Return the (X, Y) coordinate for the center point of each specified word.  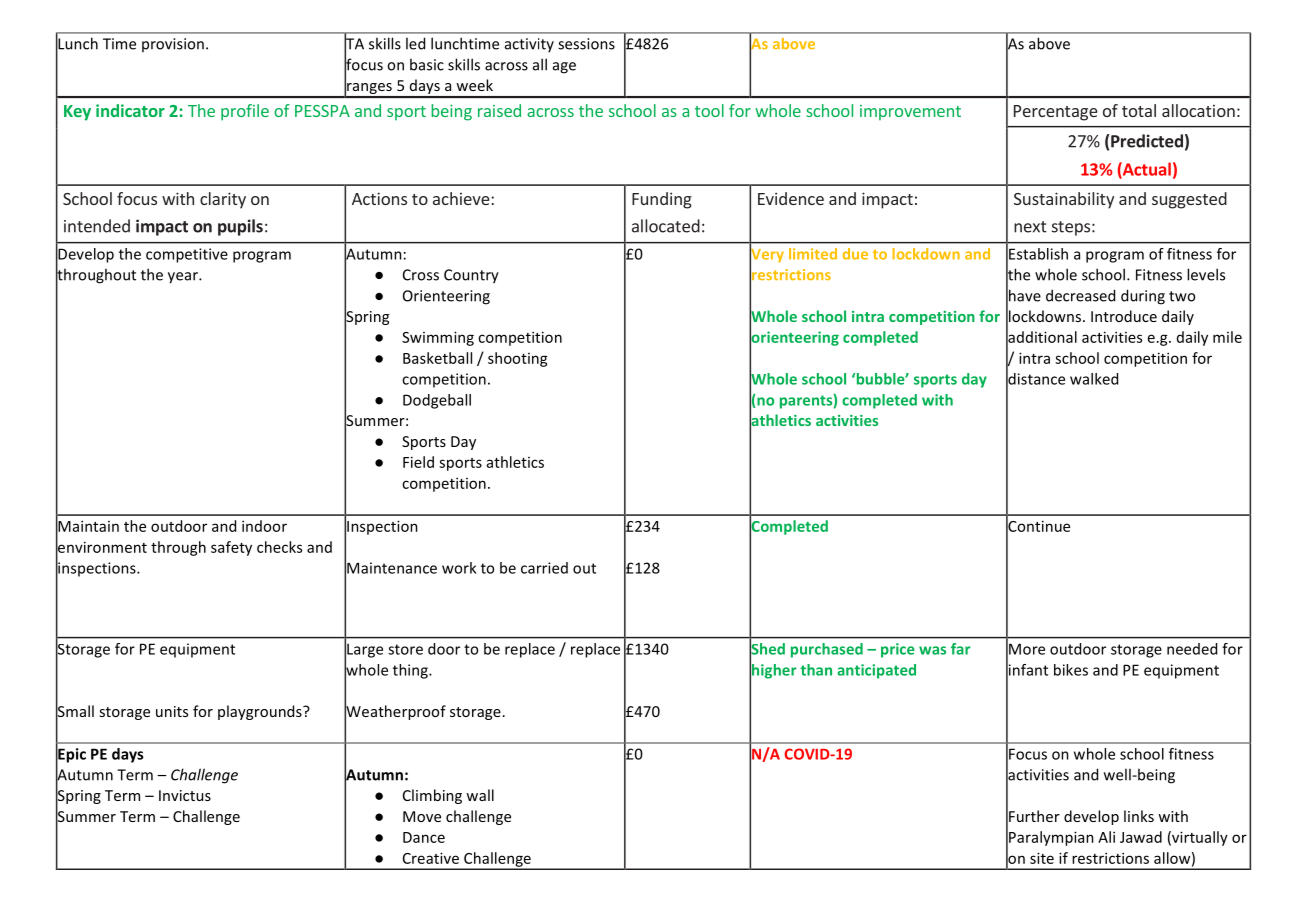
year (184, 278)
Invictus (185, 795)
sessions (586, 44)
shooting (518, 359)
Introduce (1124, 316)
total (1139, 110)
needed (1192, 649)
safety (231, 548)
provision (173, 45)
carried (544, 568)
